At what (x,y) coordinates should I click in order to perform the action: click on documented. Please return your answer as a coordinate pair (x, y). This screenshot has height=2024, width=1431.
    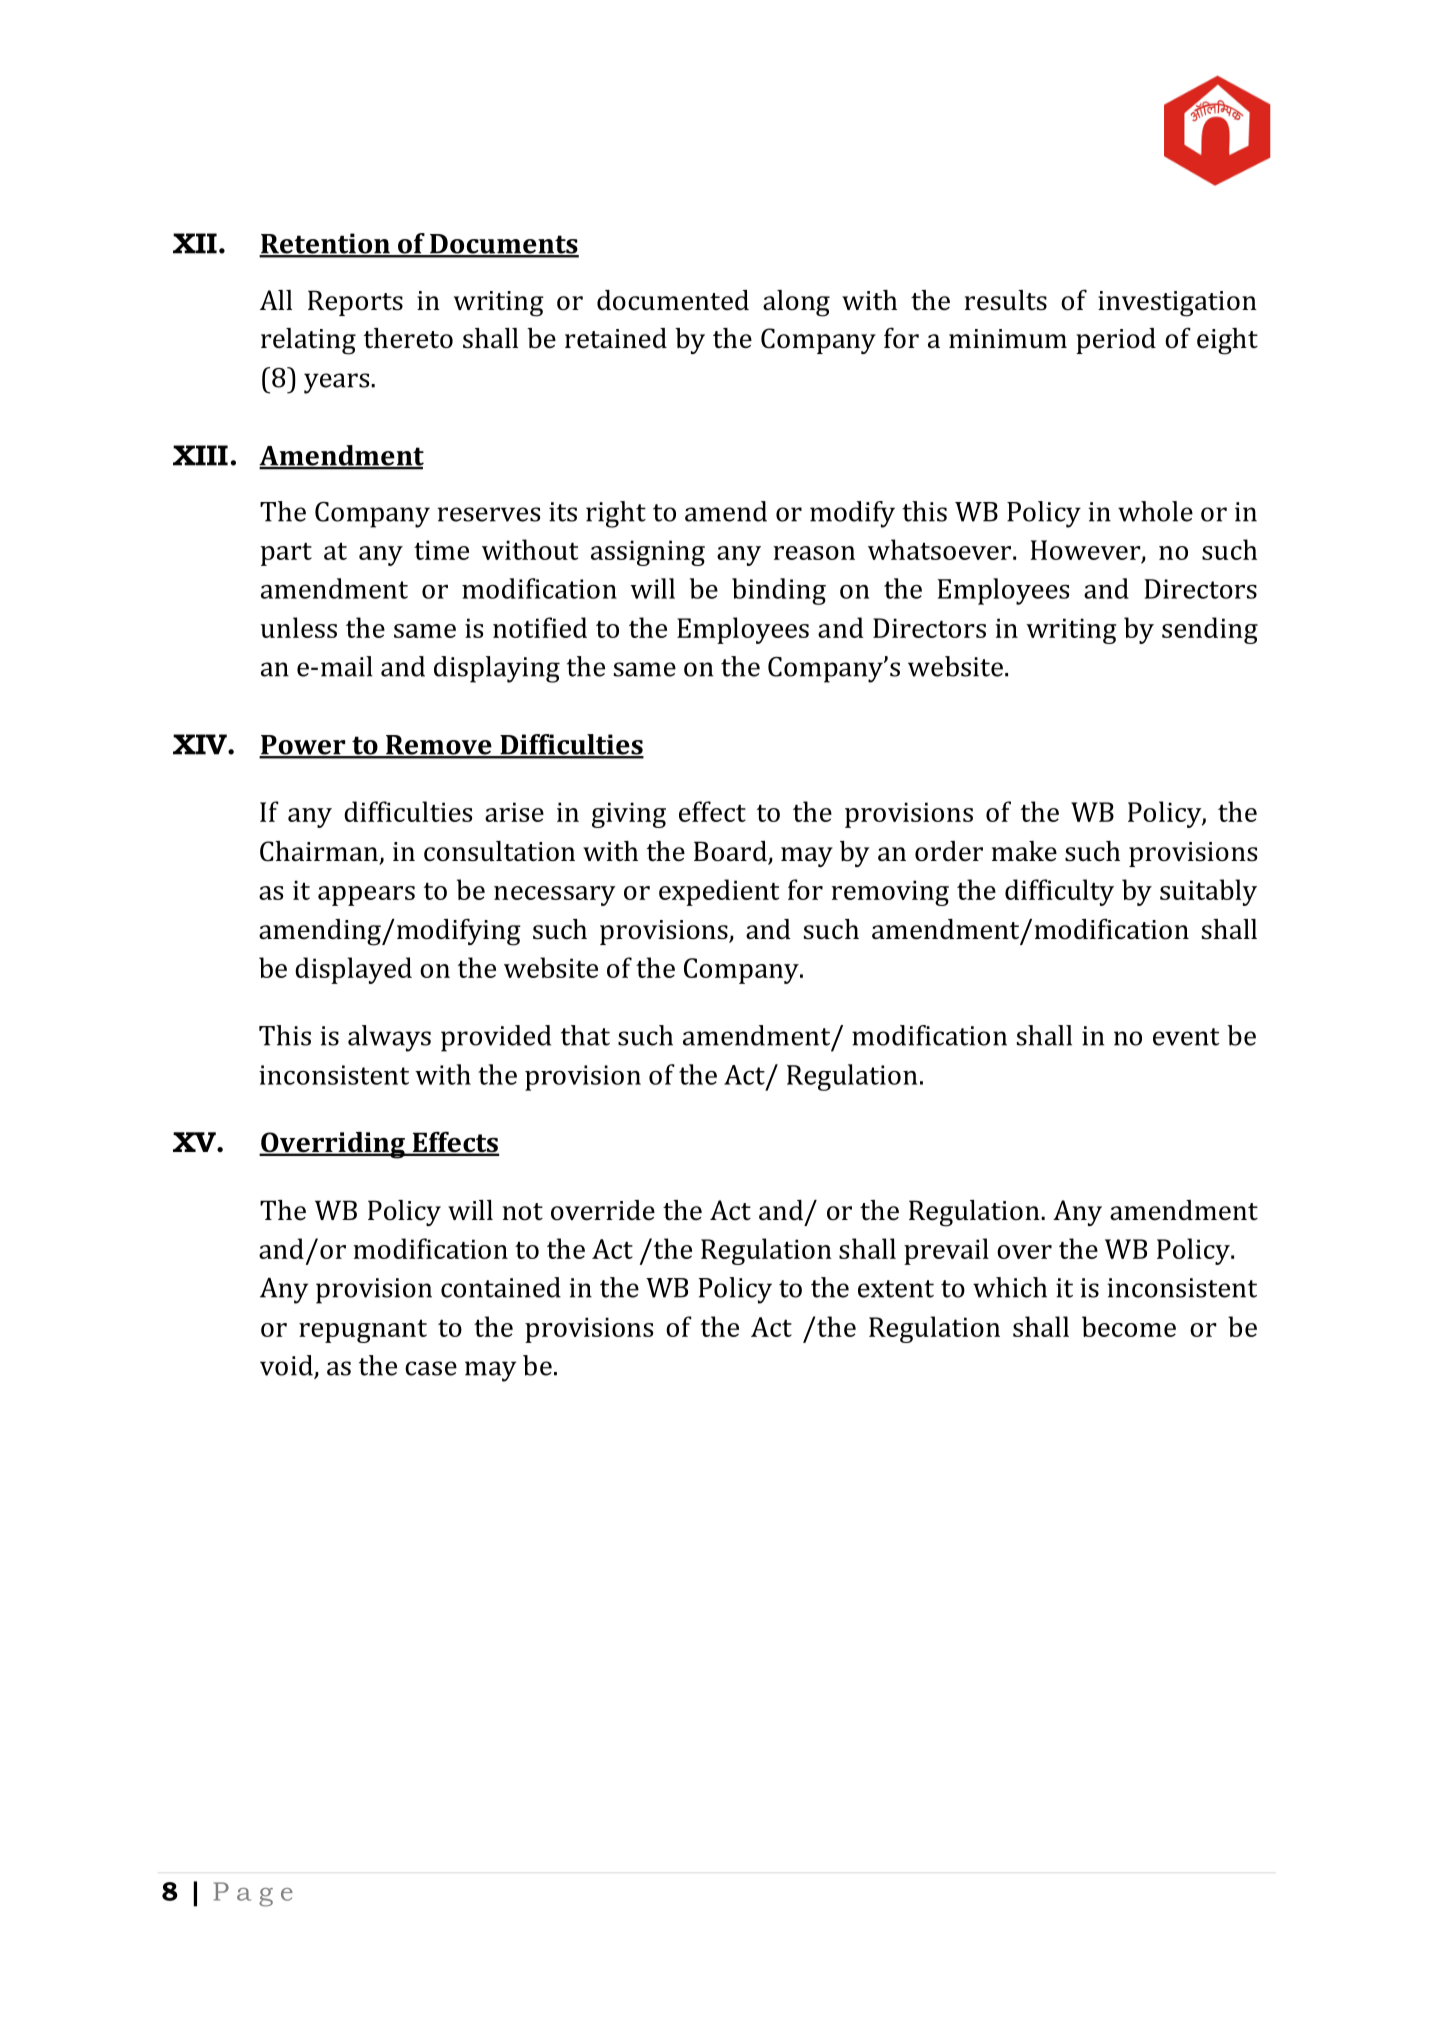
    Looking at the image, I should click on (673, 300).
